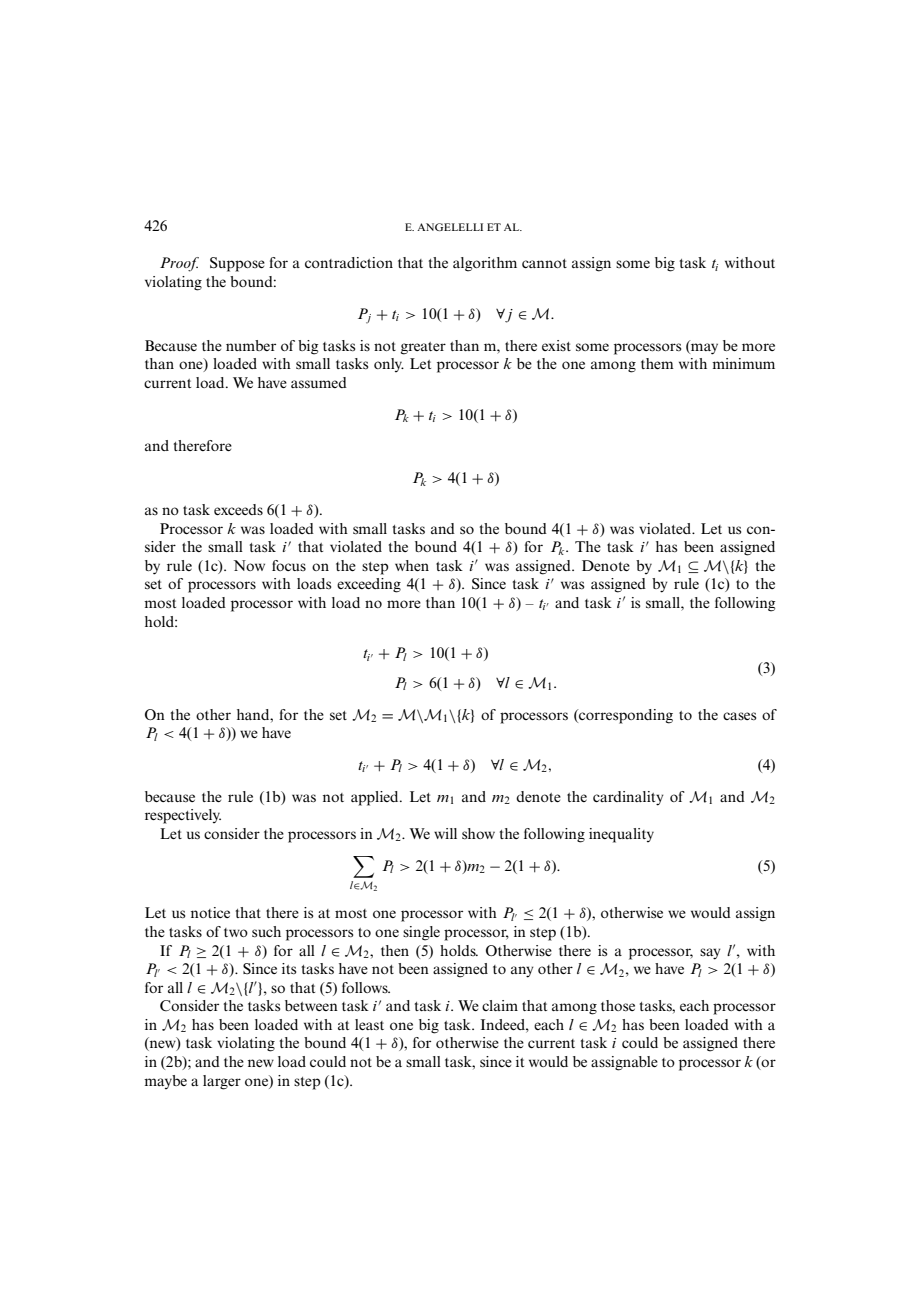 This screenshot has width=924, height=1308. I want to click on claim, so click(500, 1005).
